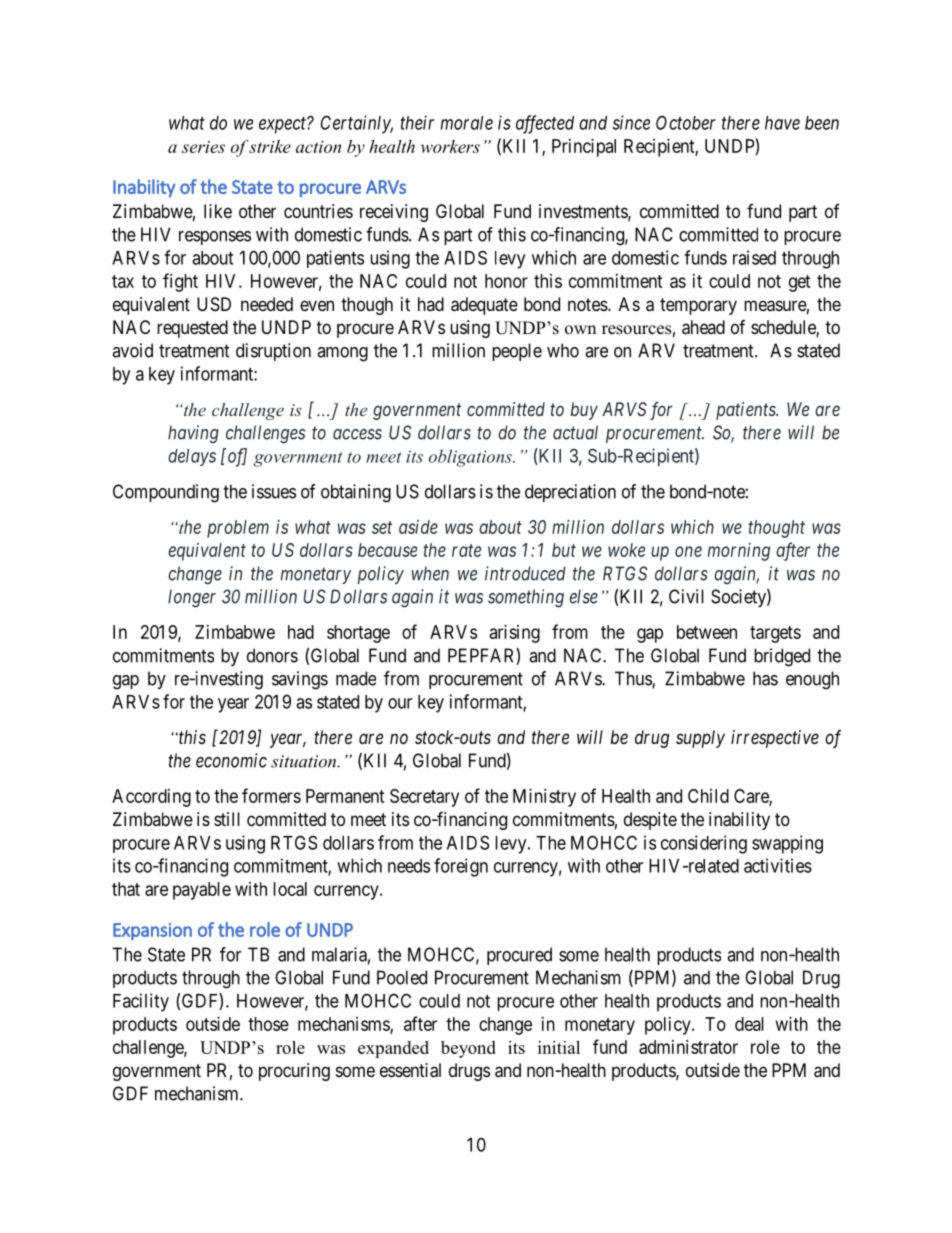 The width and height of the page is (952, 1233). I want to click on ahead, so click(703, 327).
